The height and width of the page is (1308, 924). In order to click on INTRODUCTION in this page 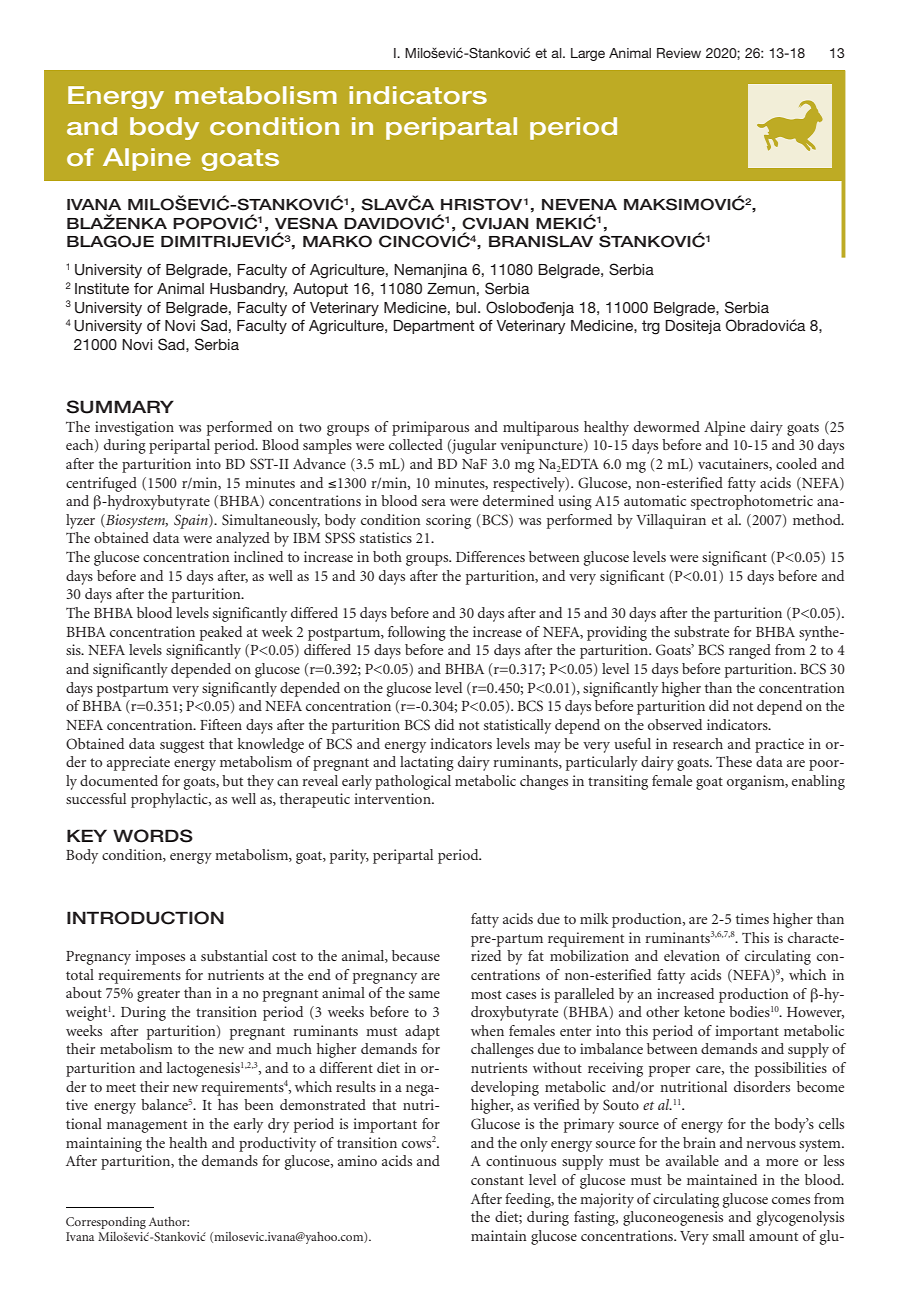, I will do `click(145, 918)`.
